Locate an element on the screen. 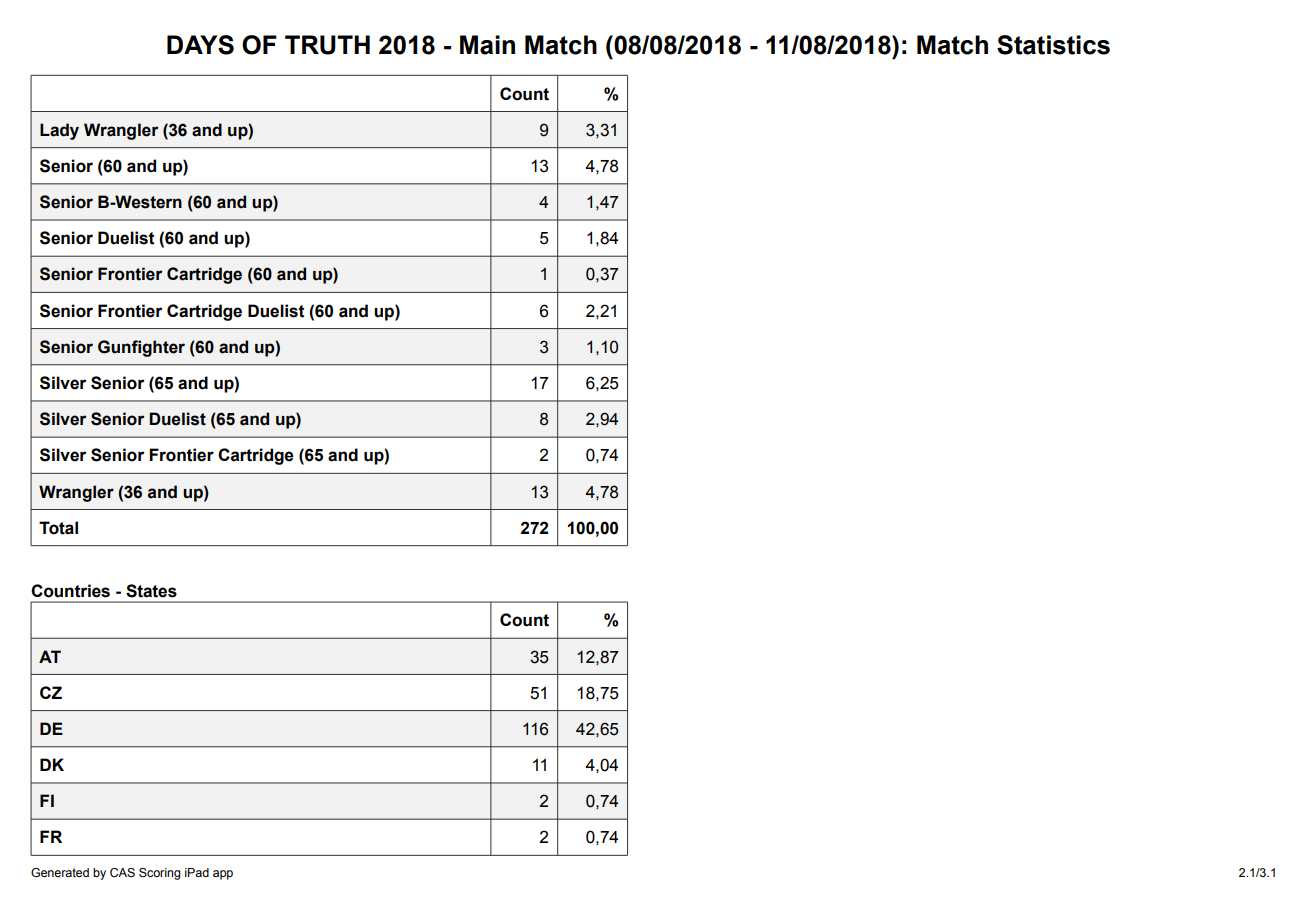  Main is located at coordinates (487, 45).
